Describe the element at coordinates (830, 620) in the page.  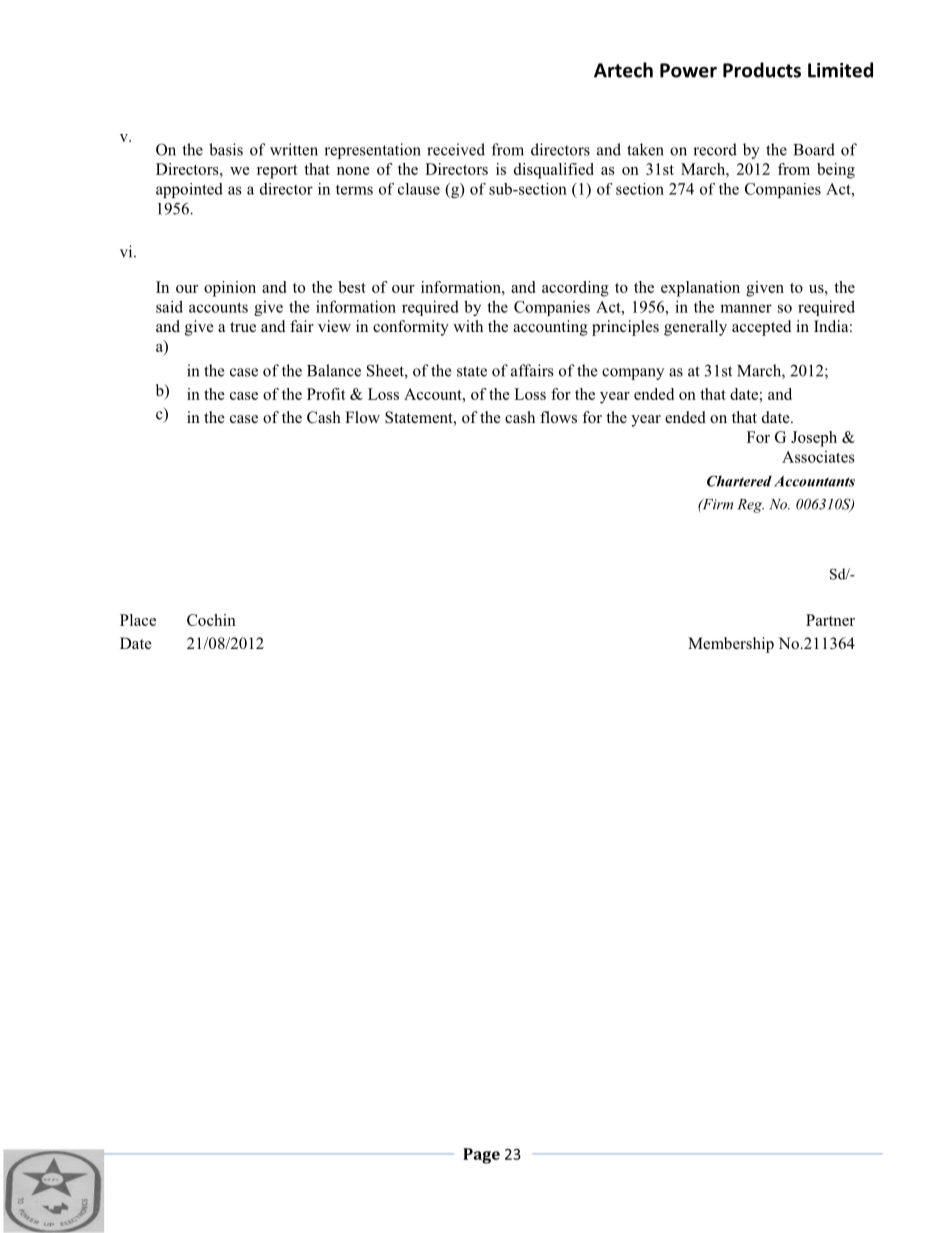
I see `Partner` at that location.
